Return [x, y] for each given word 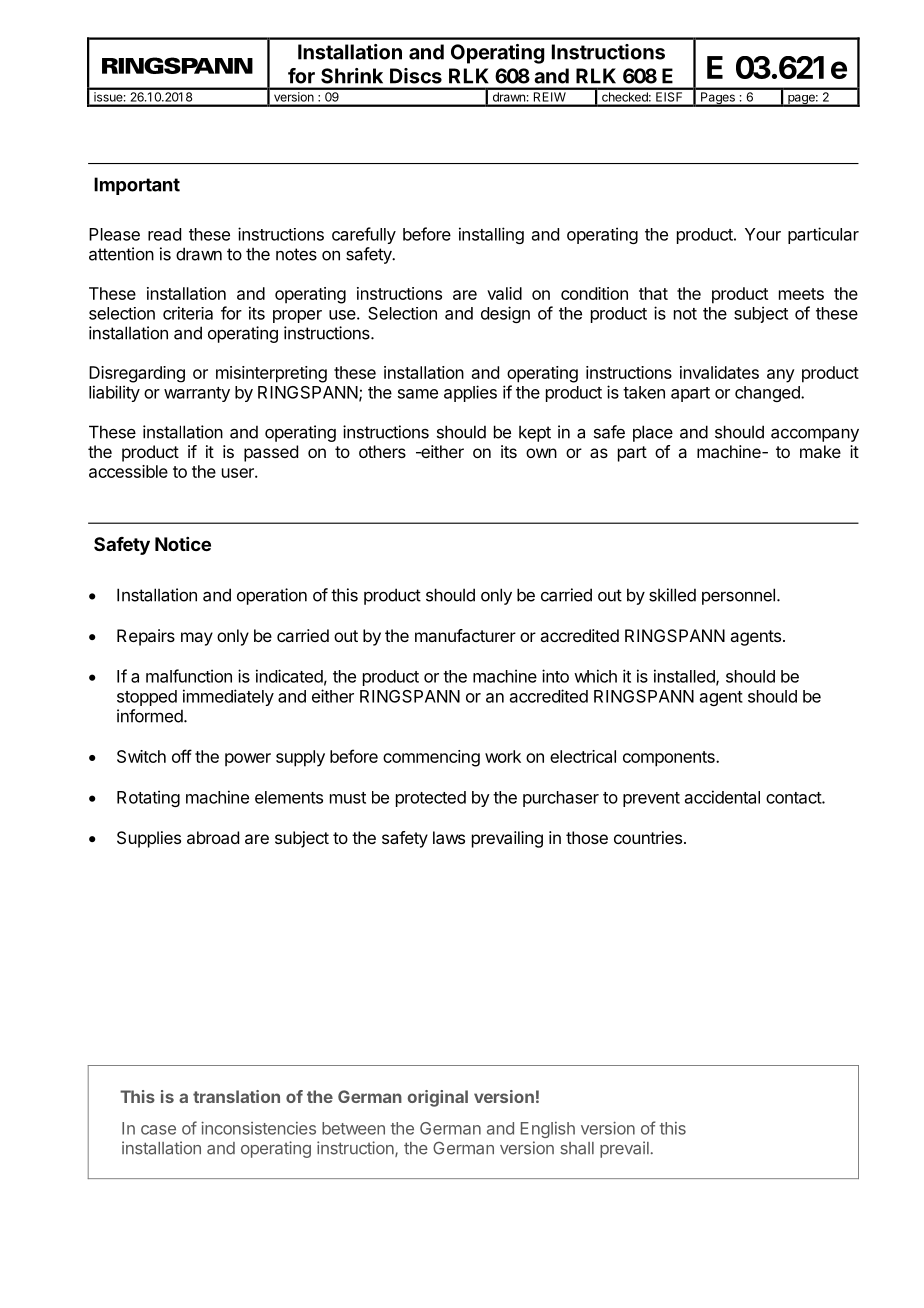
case [158, 1130]
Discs [416, 76]
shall [577, 1148]
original [438, 1098]
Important [137, 186]
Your [763, 234]
